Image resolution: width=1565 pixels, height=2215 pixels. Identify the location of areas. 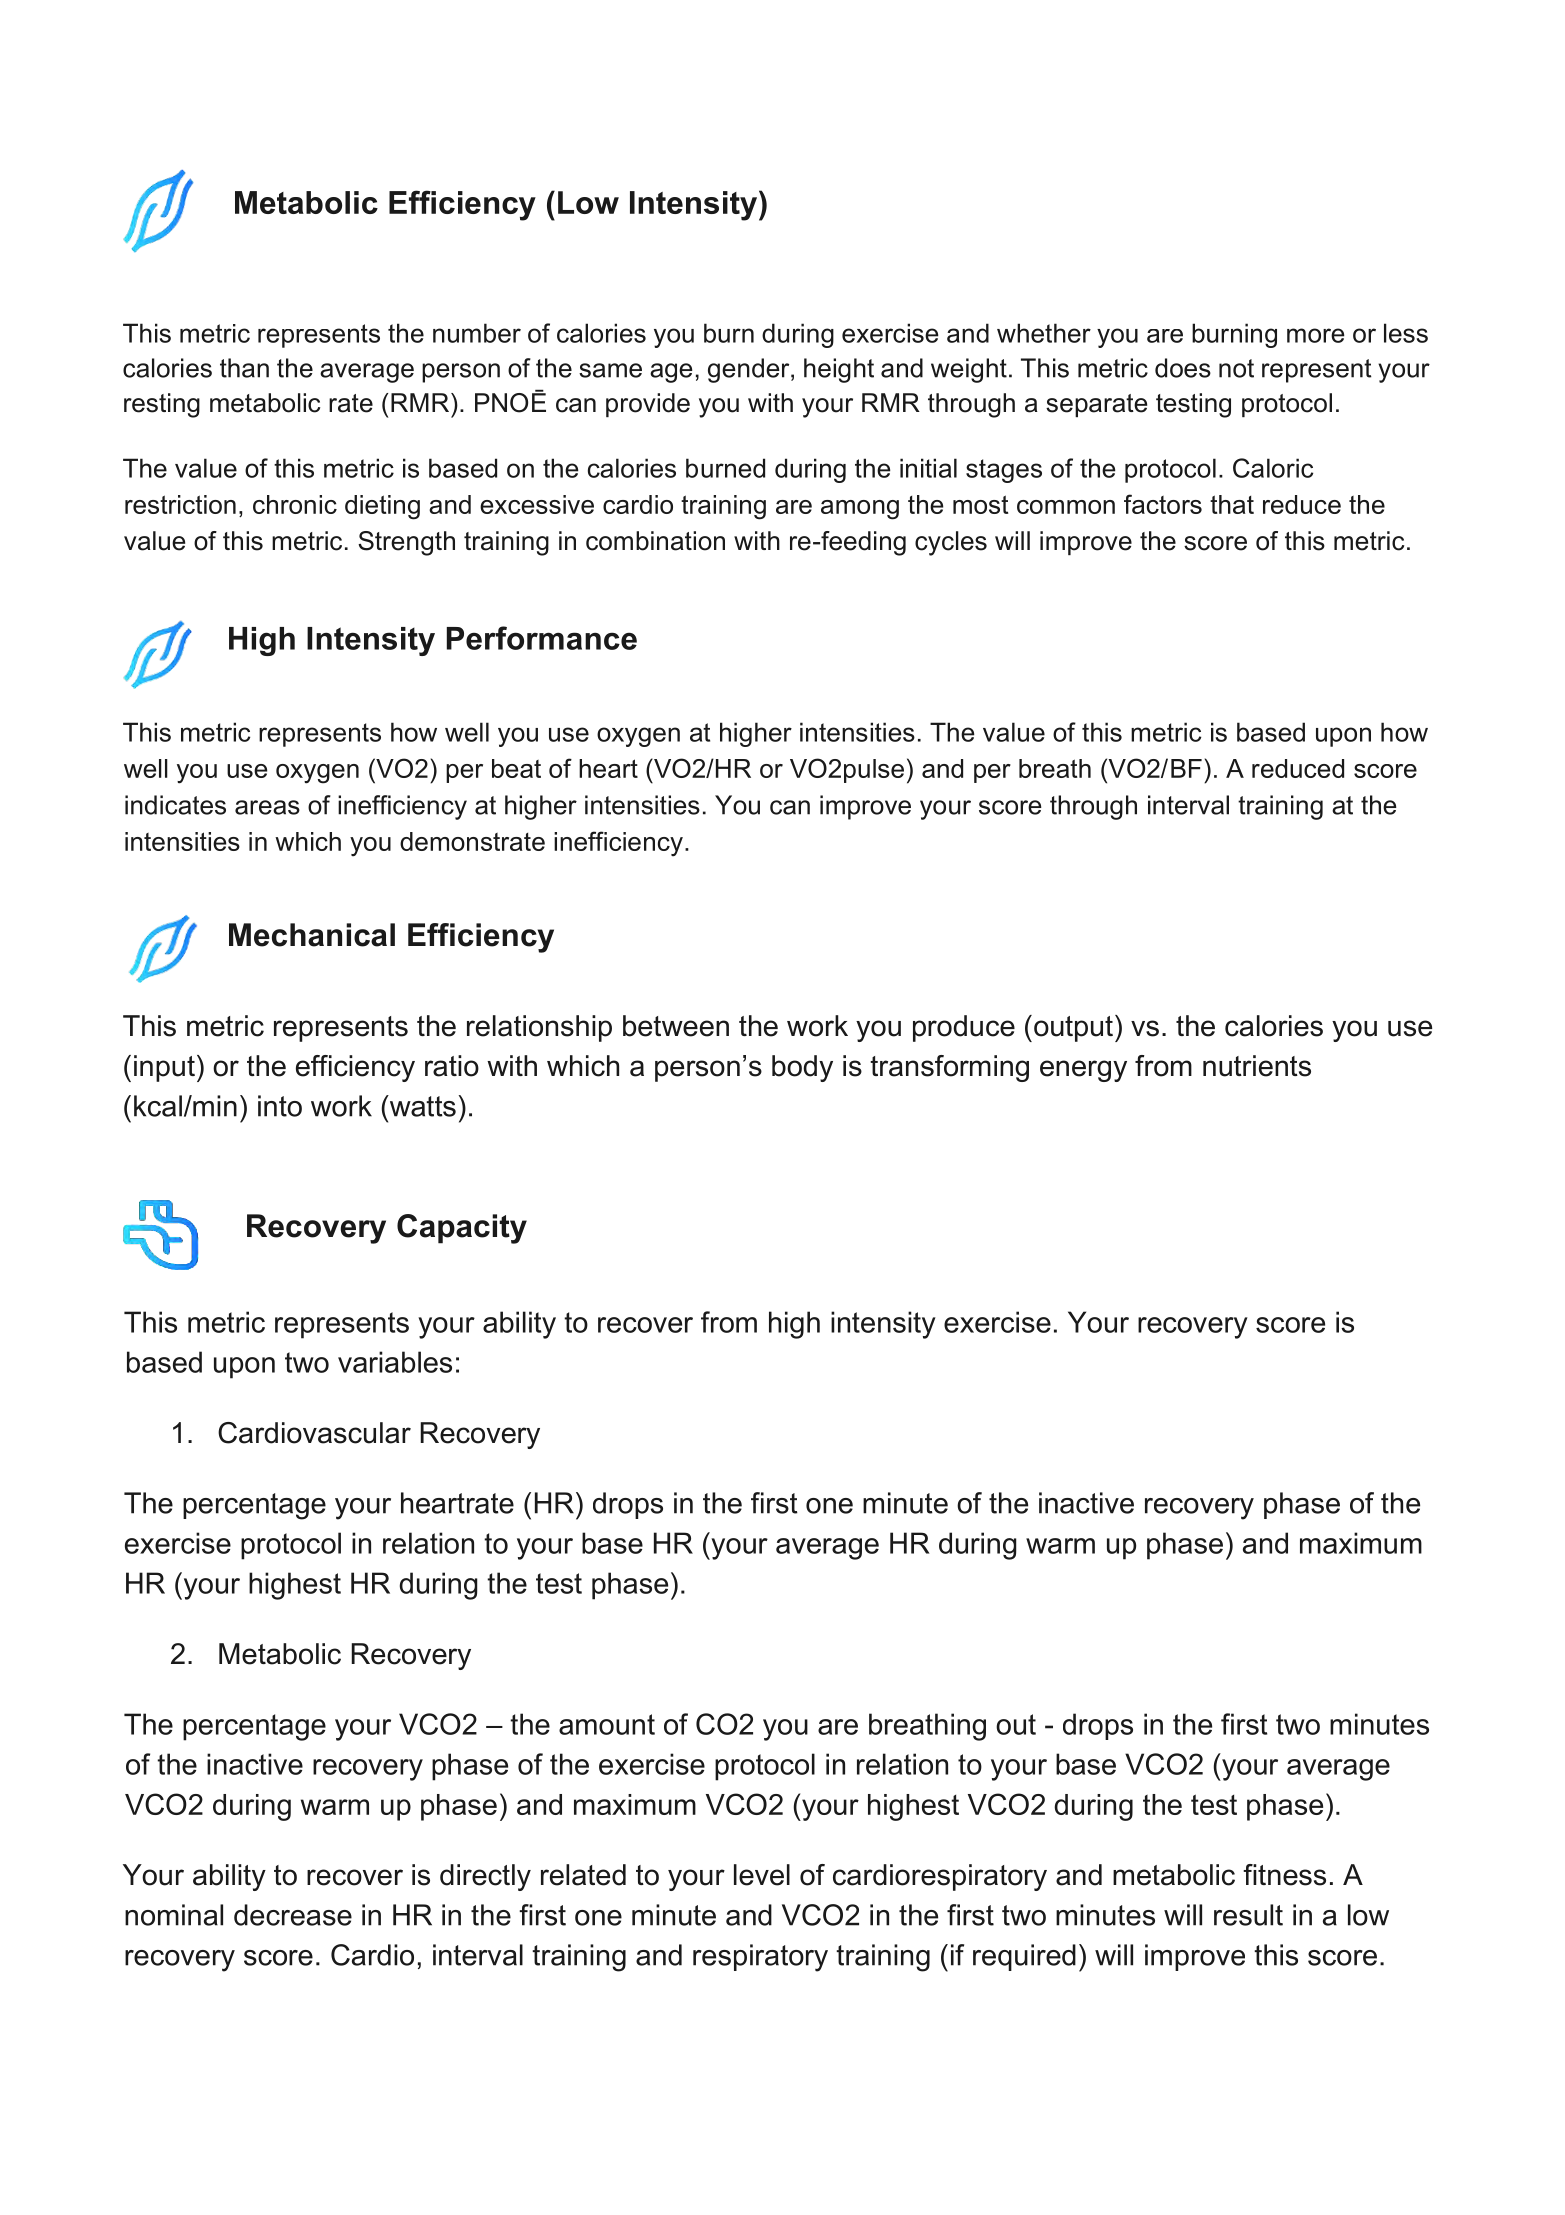
(267, 807).
